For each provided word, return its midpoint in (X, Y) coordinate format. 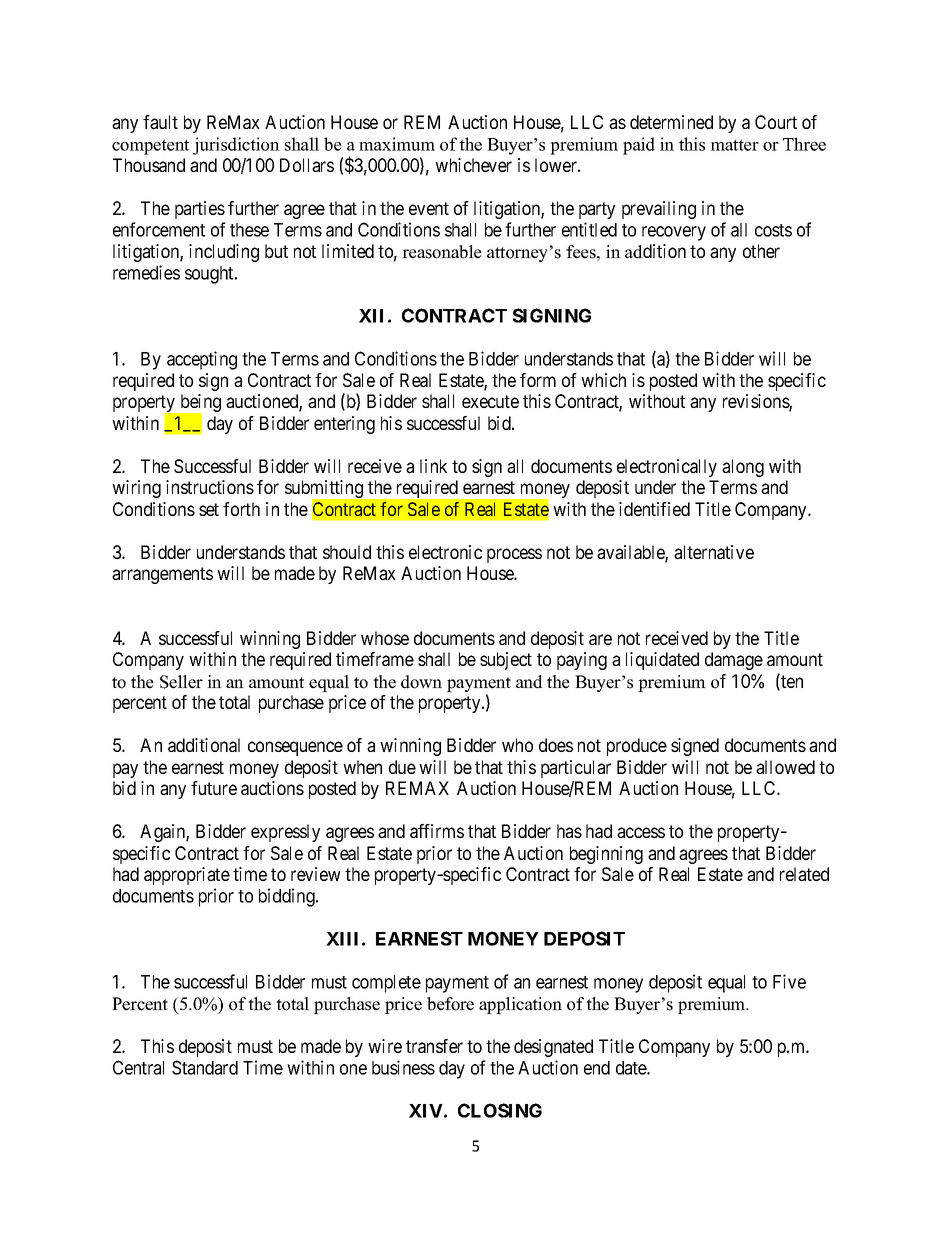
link (433, 466)
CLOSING (500, 1110)
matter (735, 145)
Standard (205, 1067)
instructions (210, 487)
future (214, 788)
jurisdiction (236, 146)
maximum (397, 144)
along (743, 468)
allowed (785, 767)
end (597, 1068)
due (402, 767)
